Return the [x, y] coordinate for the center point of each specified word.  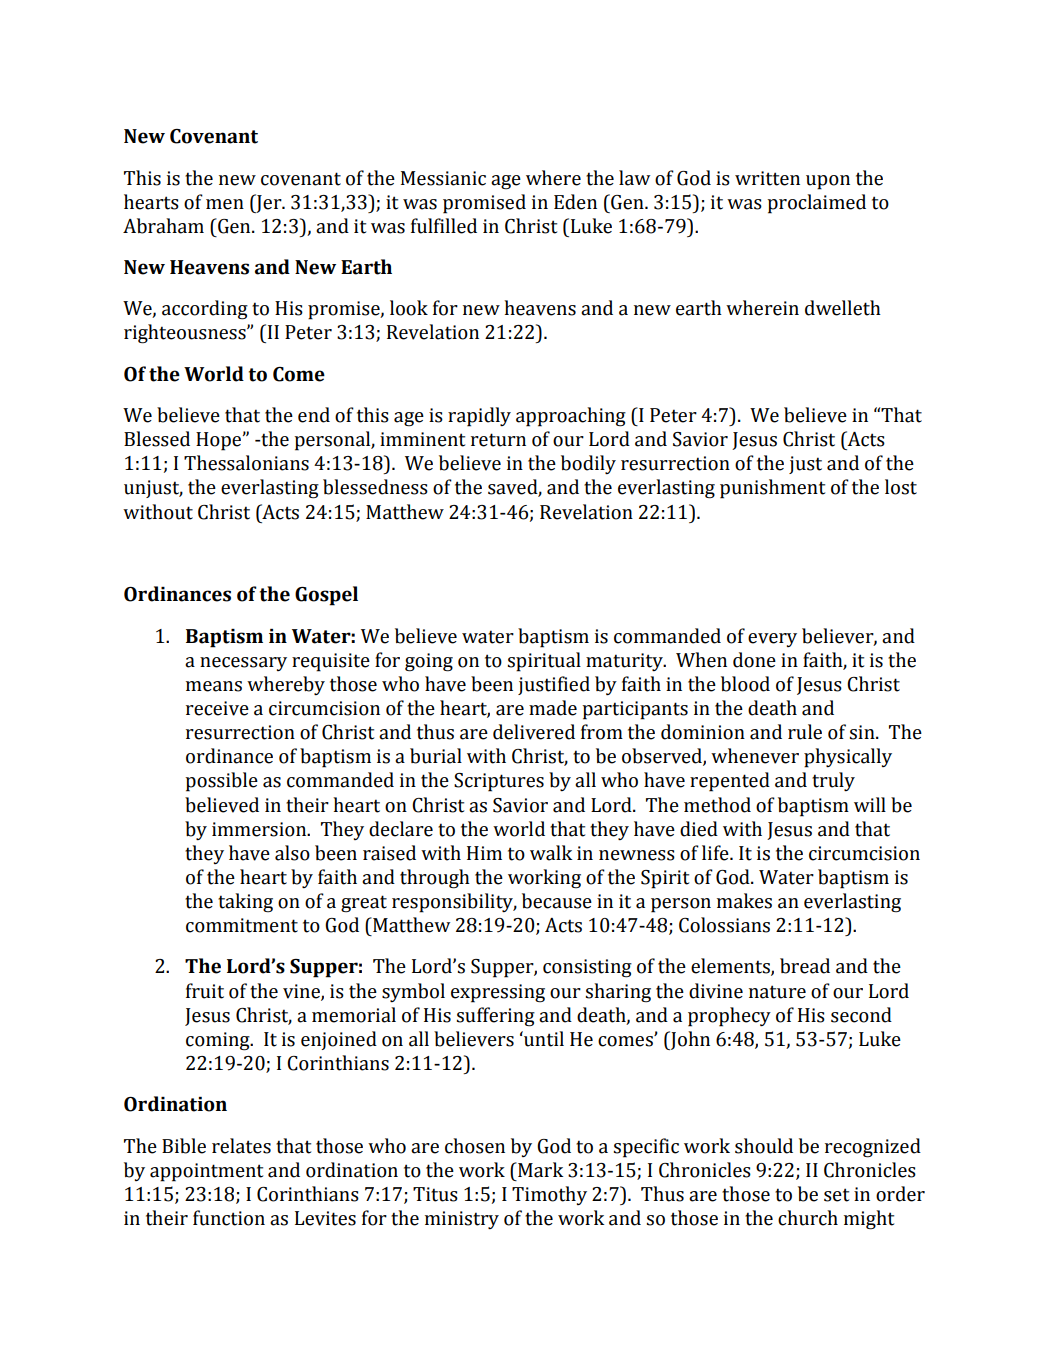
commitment [242, 925]
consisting [587, 968]
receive [217, 708]
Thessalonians [246, 463]
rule [805, 732]
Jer [269, 203]
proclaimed [816, 204]
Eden [575, 202]
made [553, 708]
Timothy [549, 1195]
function [229, 1218]
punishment [772, 489]
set [836, 1195]
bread [805, 966]
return [498, 440]
